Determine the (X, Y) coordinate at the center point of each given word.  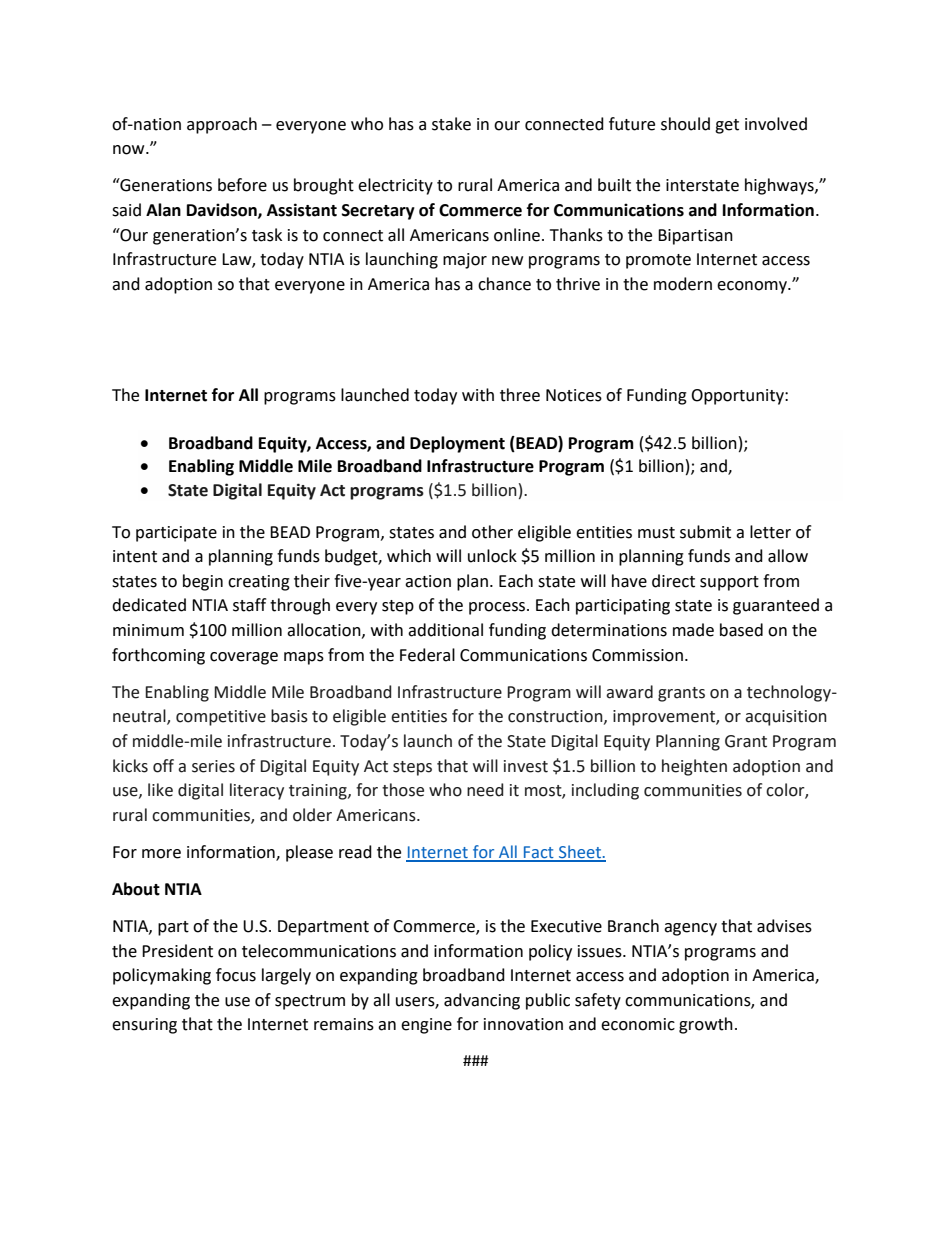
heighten (694, 767)
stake (451, 124)
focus (236, 975)
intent (135, 556)
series (213, 766)
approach (222, 125)
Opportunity (738, 397)
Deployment (457, 444)
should (685, 124)
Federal (427, 655)
